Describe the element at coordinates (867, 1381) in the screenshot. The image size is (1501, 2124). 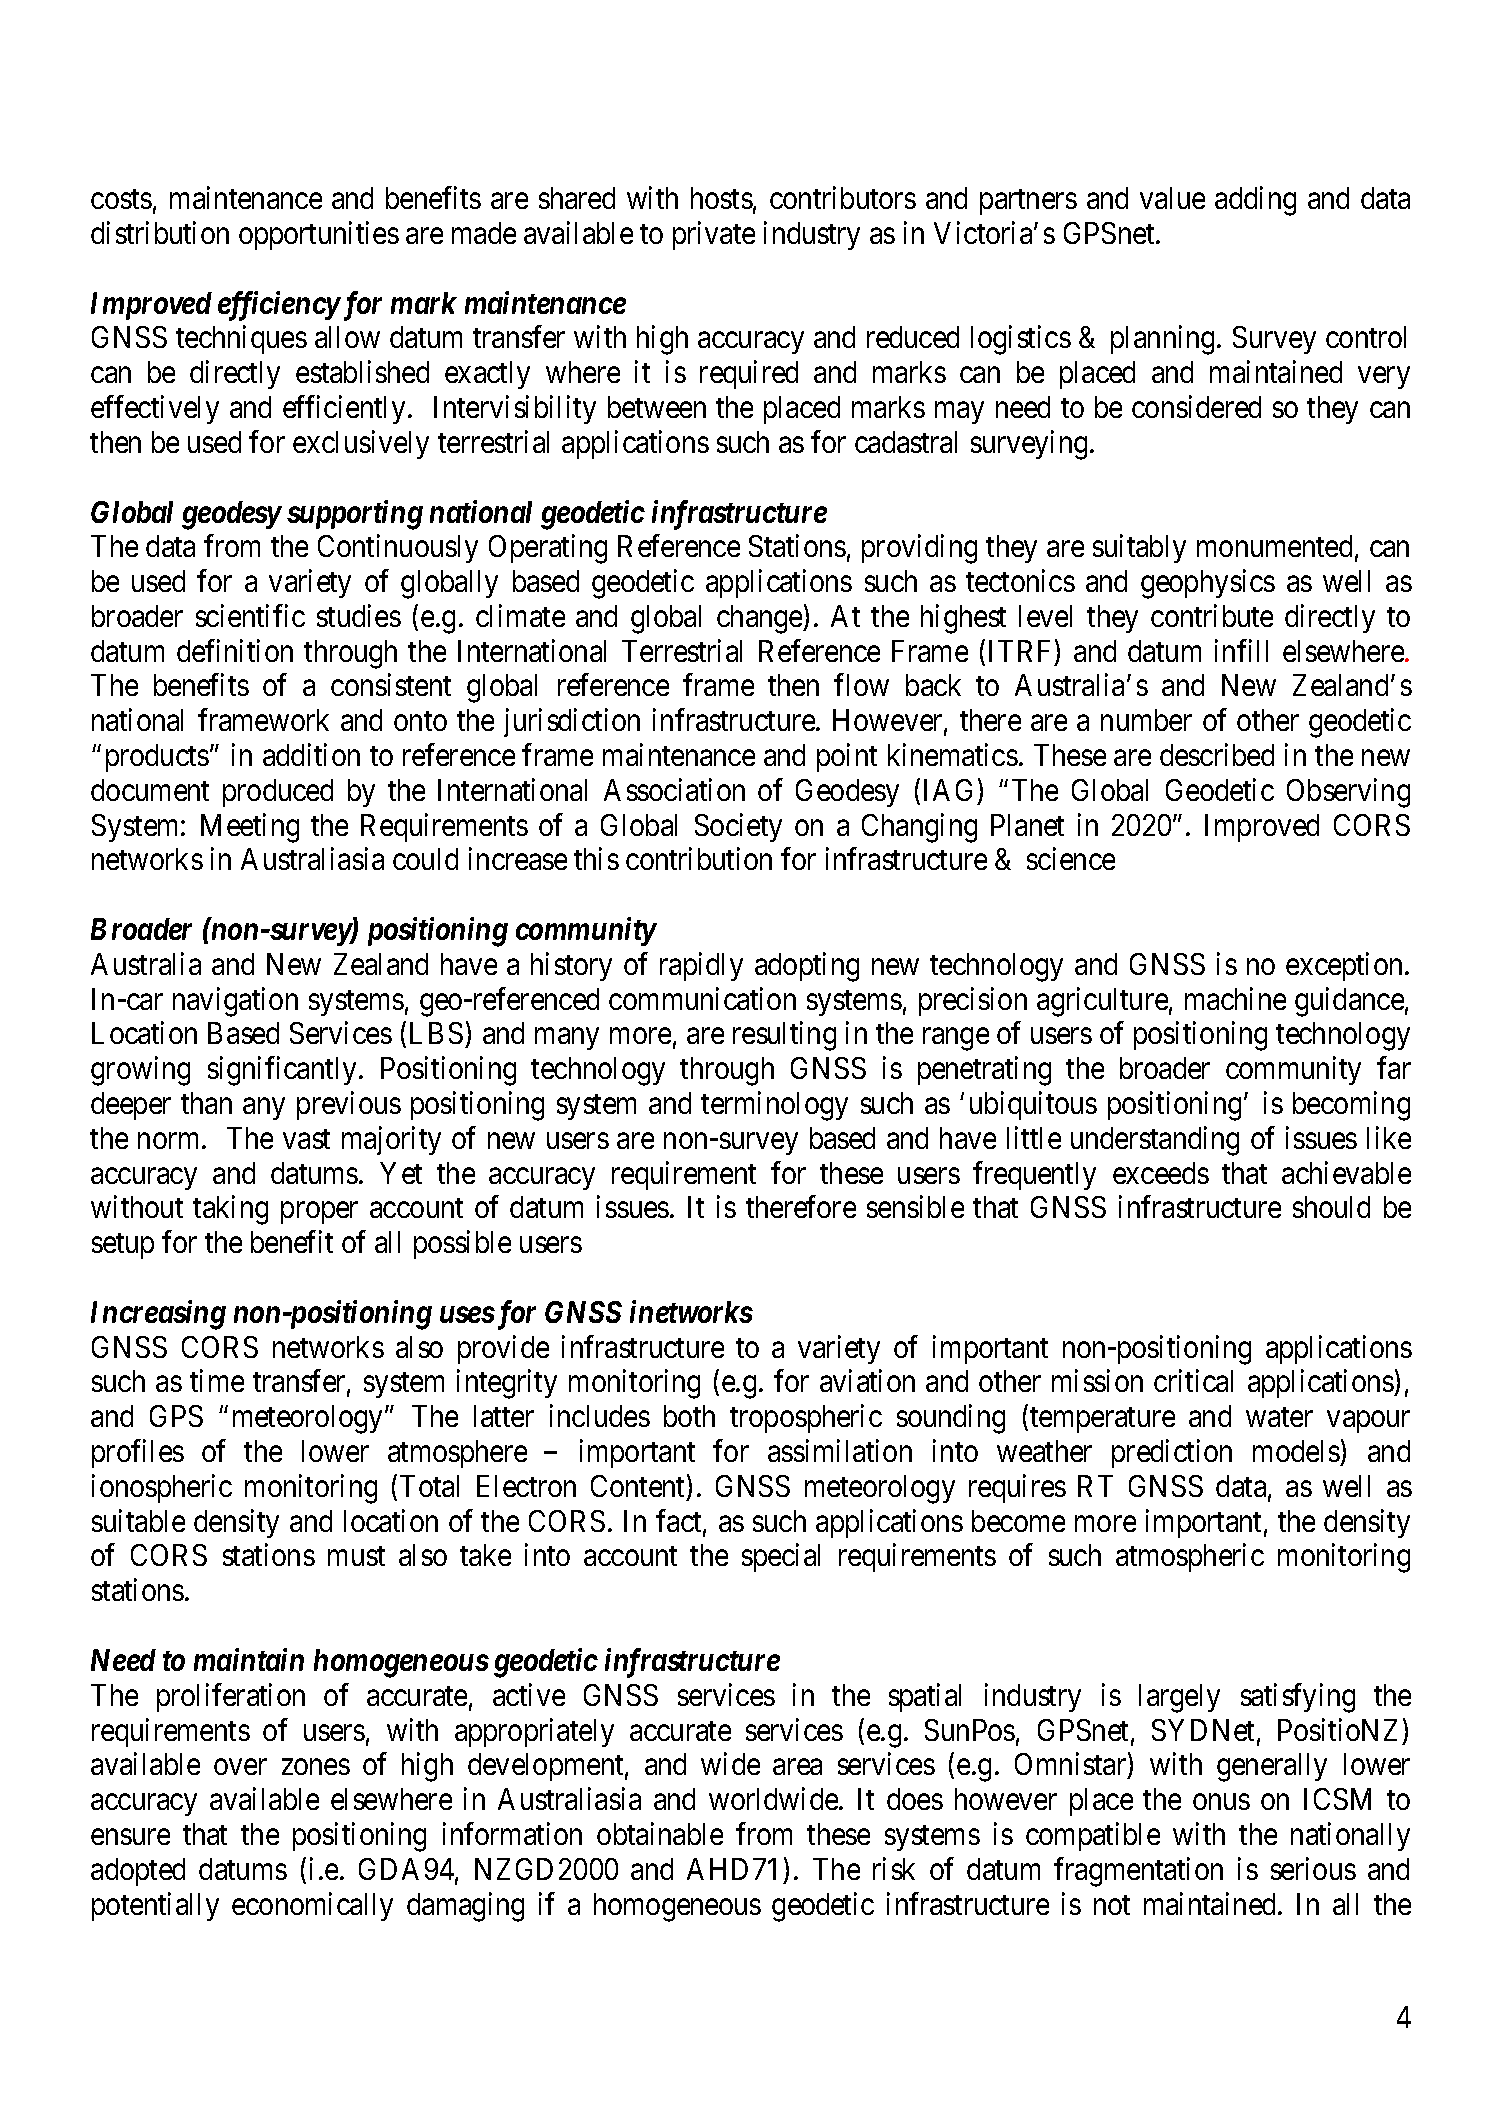
I see `aviation` at that location.
